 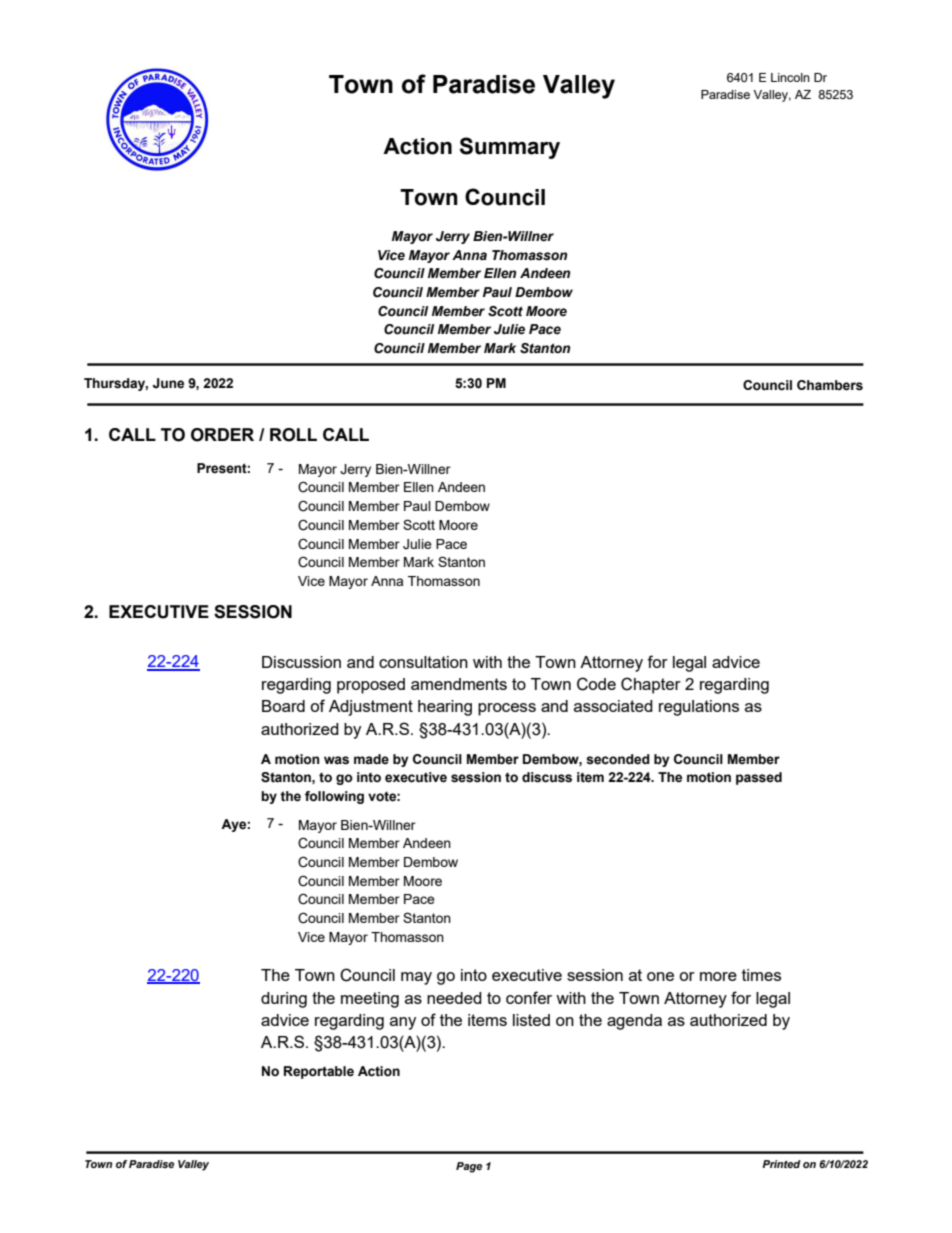 I want to click on Page, so click(x=469, y=1167).
